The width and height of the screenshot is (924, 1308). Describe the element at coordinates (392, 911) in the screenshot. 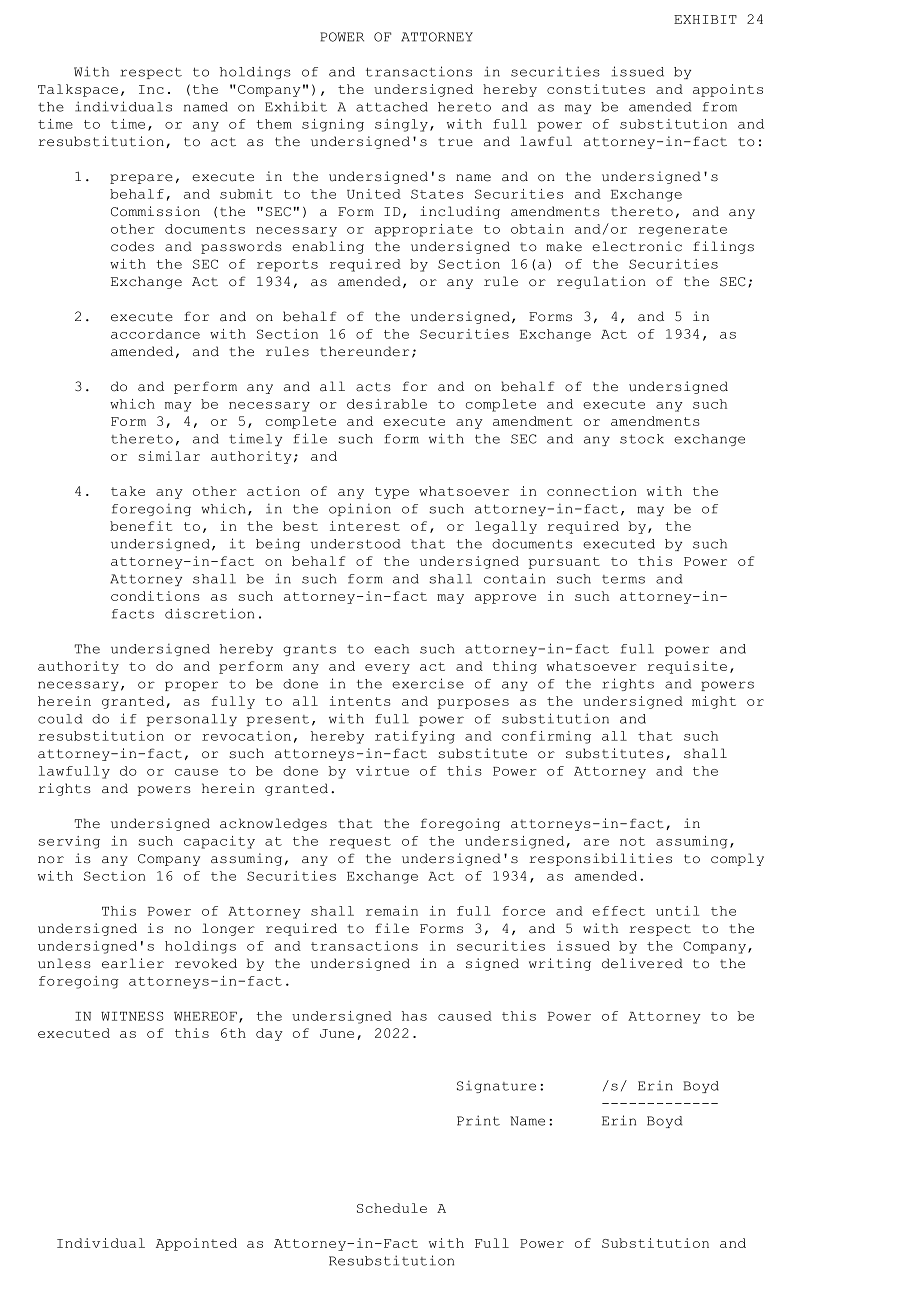

I see `remain` at that location.
